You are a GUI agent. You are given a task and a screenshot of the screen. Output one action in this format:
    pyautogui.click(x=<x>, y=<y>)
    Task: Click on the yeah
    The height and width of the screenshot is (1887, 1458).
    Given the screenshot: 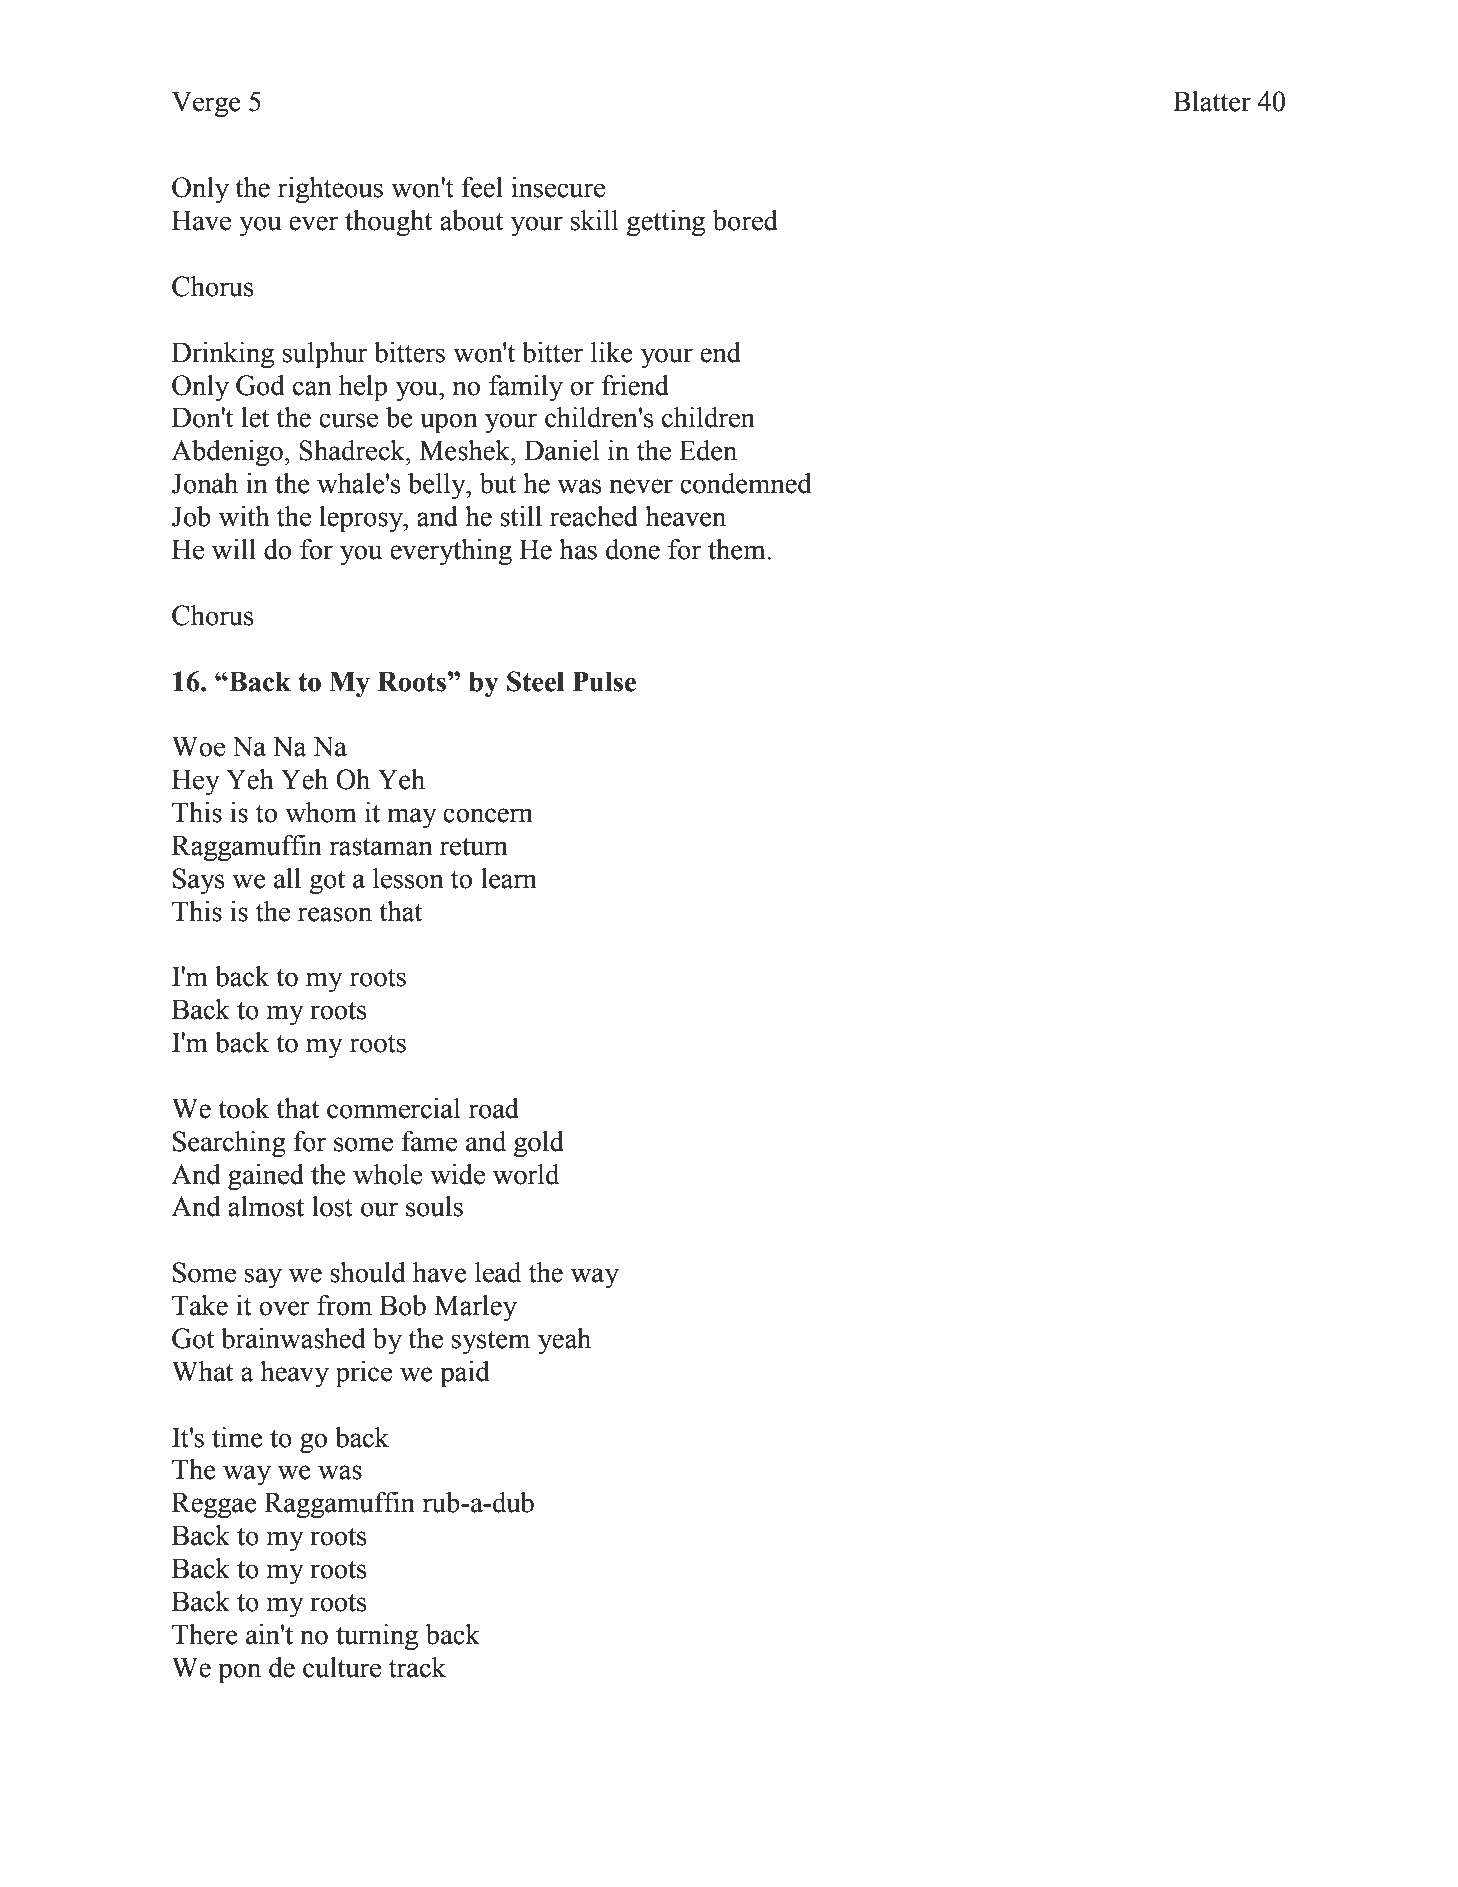 What is the action you would take?
    pyautogui.click(x=564, y=1341)
